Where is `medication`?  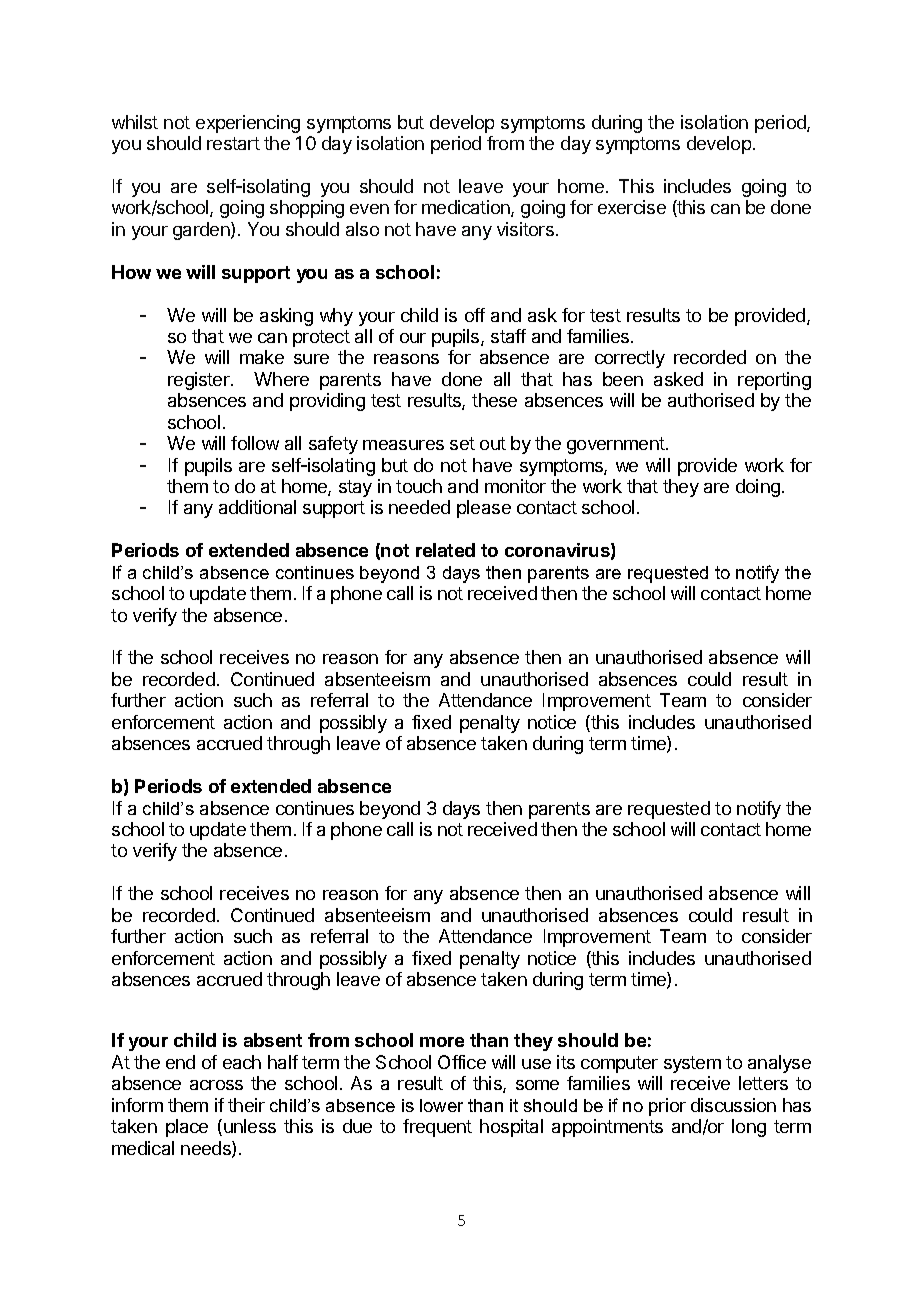
medication is located at coordinates (467, 208).
